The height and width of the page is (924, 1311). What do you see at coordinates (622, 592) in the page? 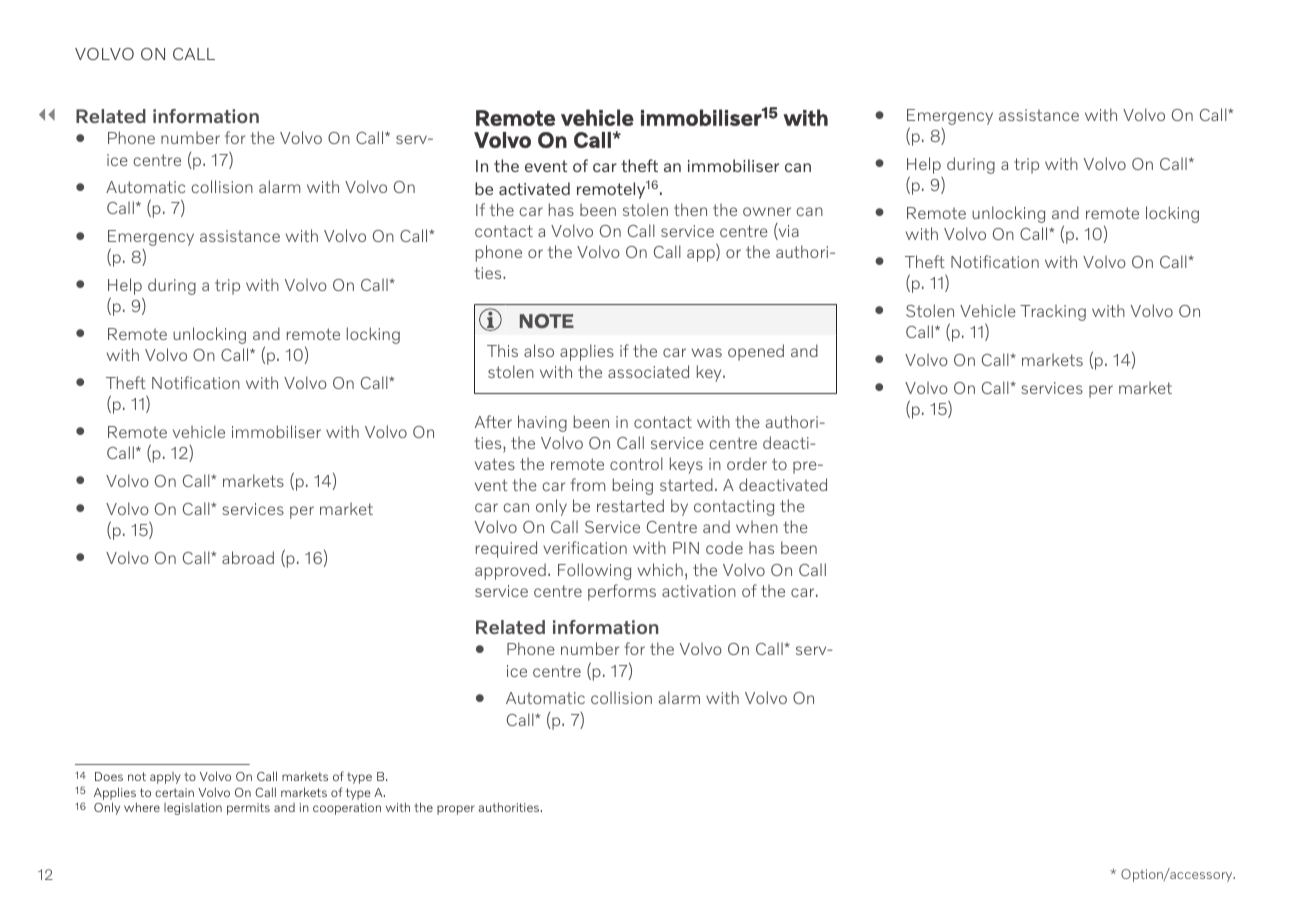
I see `performs` at bounding box center [622, 592].
